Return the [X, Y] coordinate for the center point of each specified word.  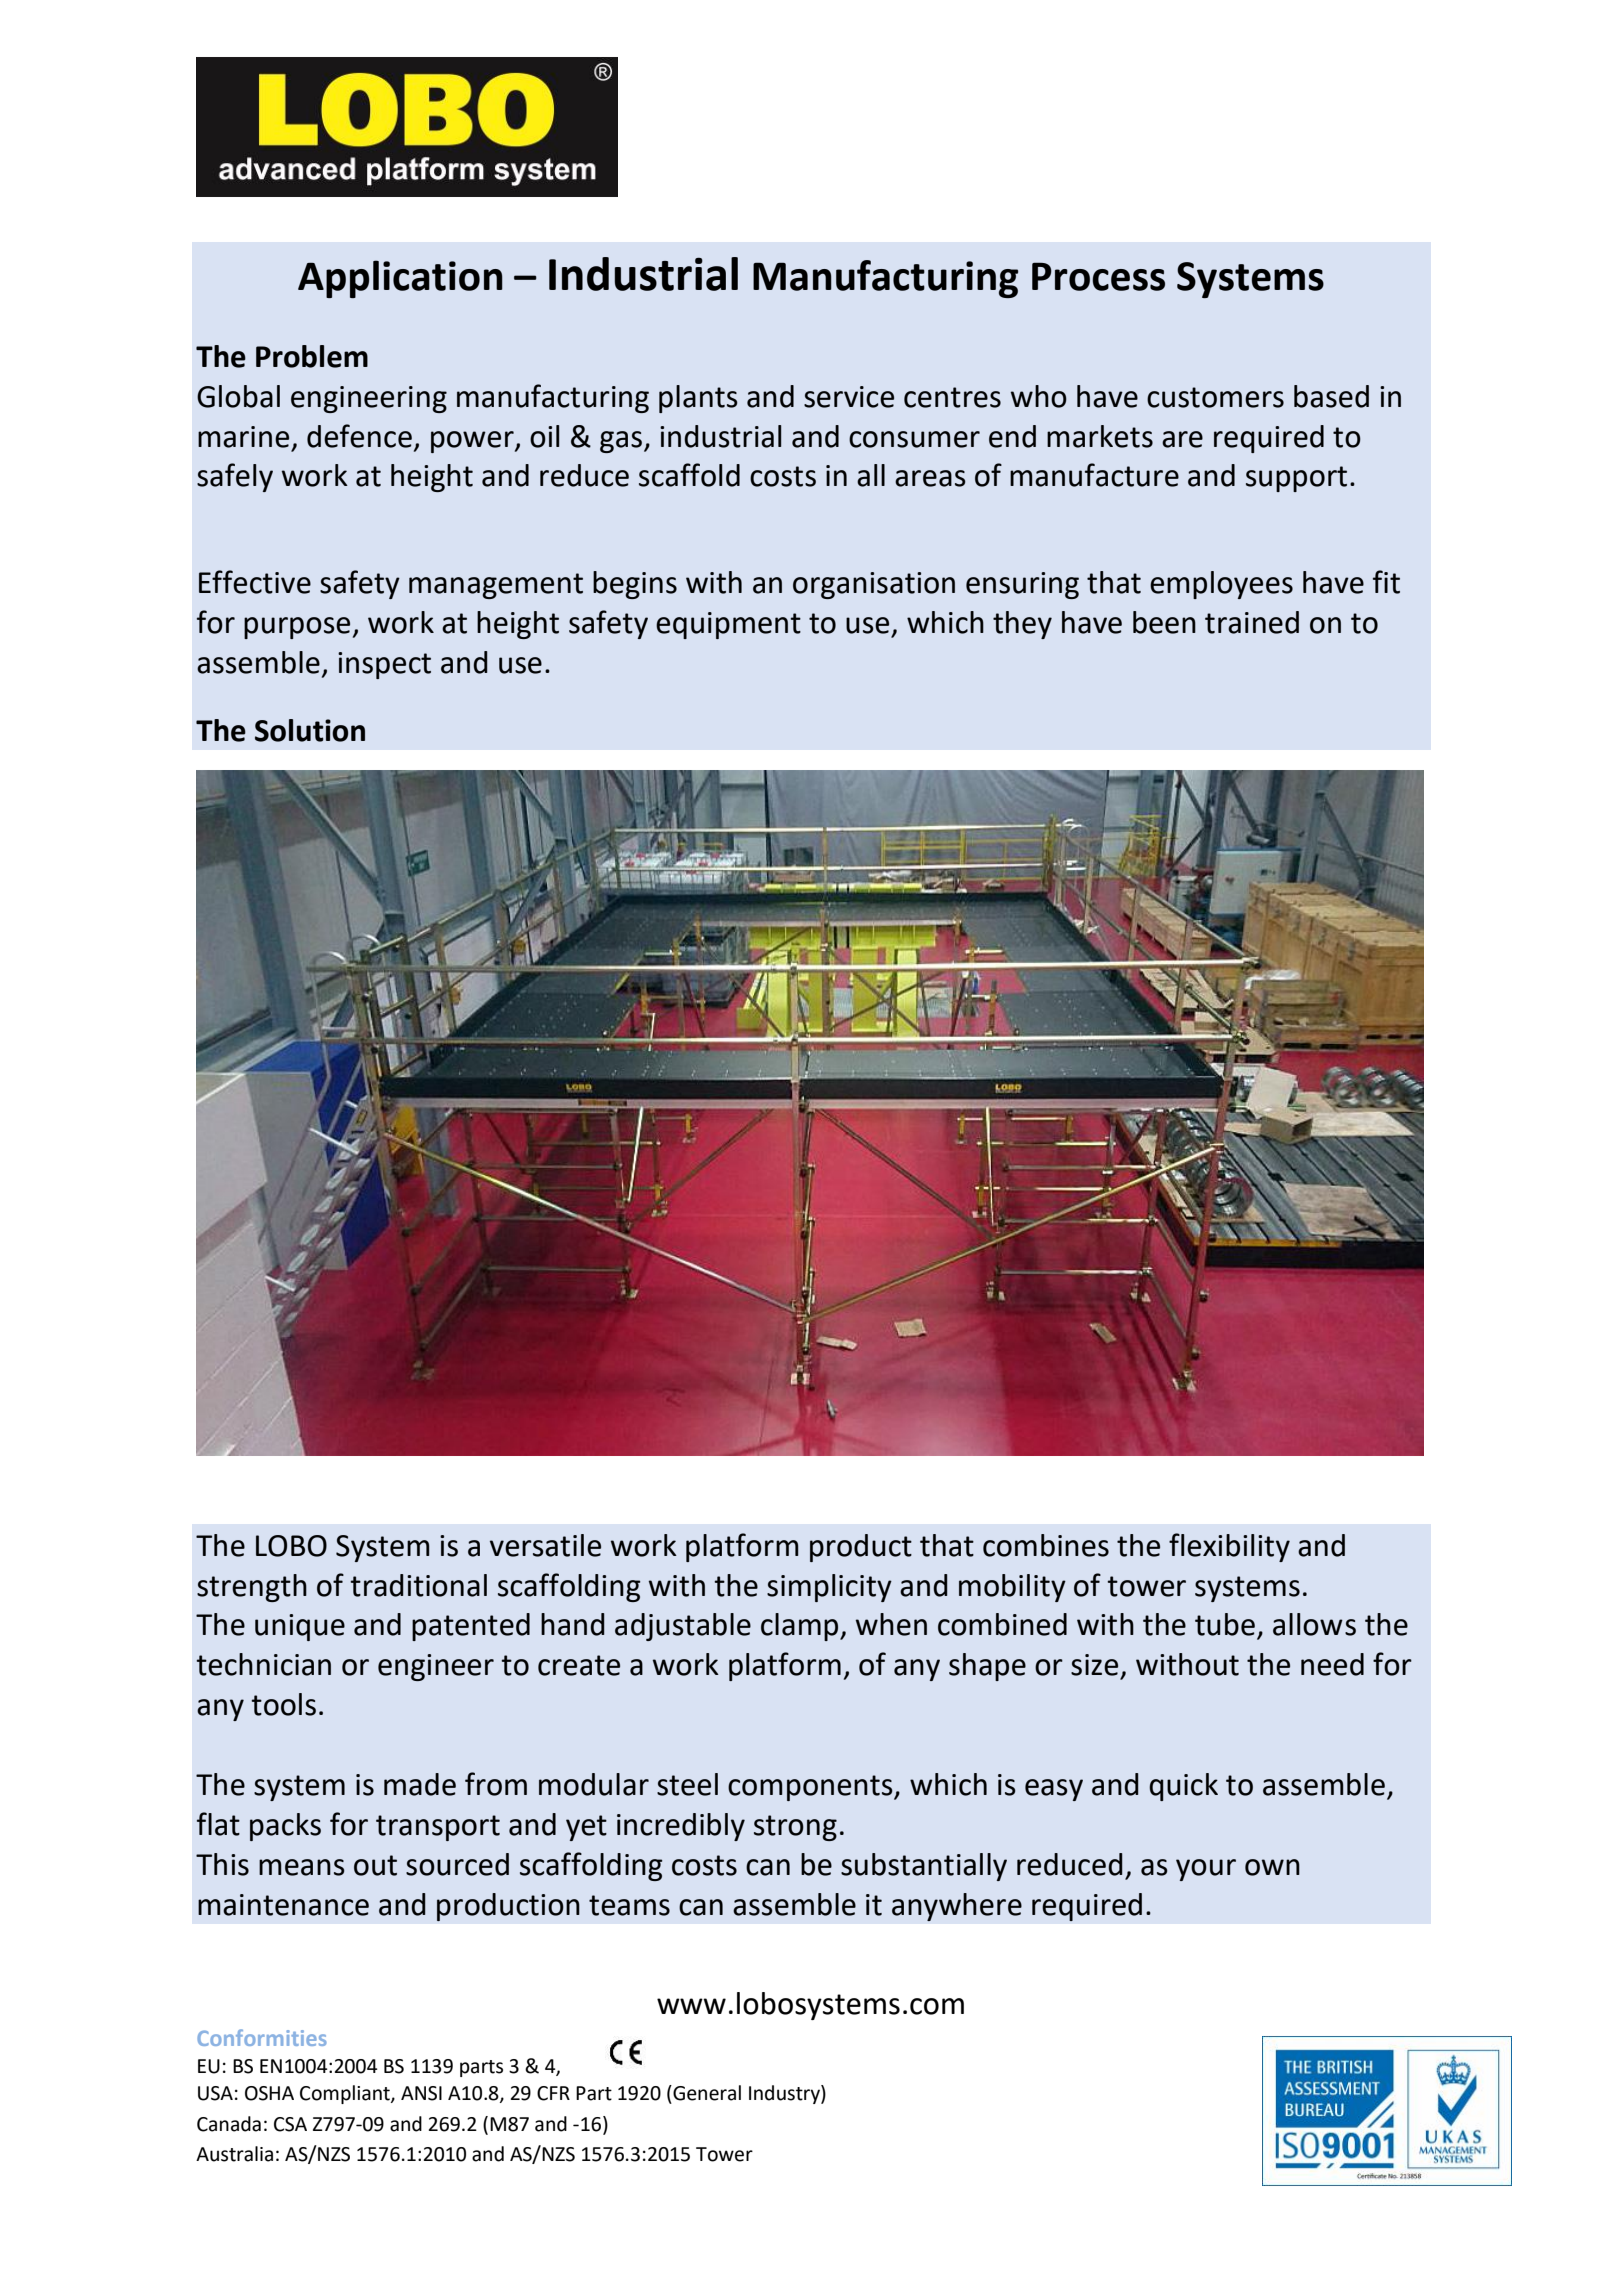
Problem [312, 356]
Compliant [346, 2094]
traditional [418, 1585]
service [849, 397]
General [706, 2093]
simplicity [829, 1588]
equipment [728, 625]
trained [1252, 622]
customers [1215, 397]
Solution [310, 730]
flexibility [1229, 1547]
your [1206, 1870]
